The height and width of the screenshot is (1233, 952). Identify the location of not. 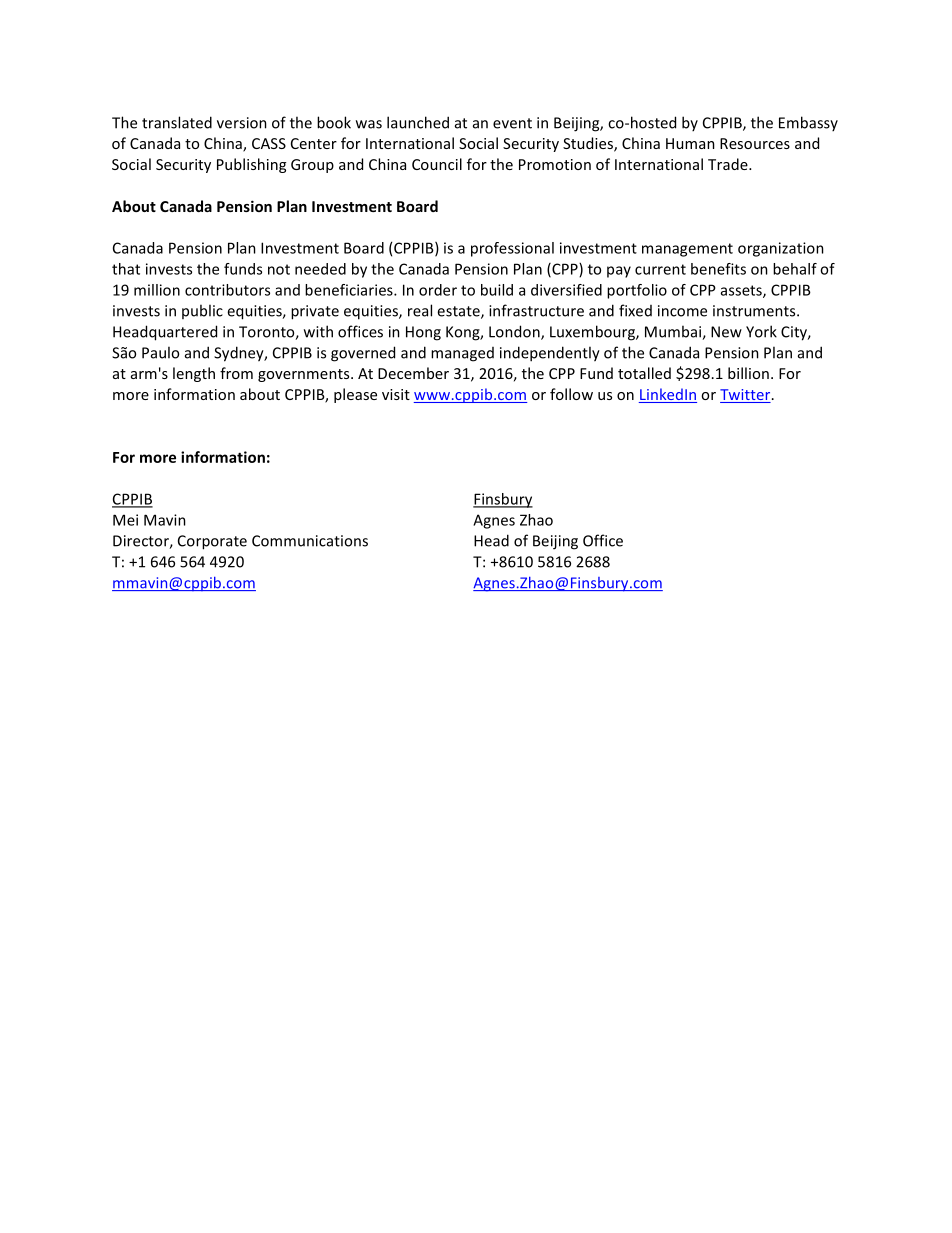
(279, 269).
